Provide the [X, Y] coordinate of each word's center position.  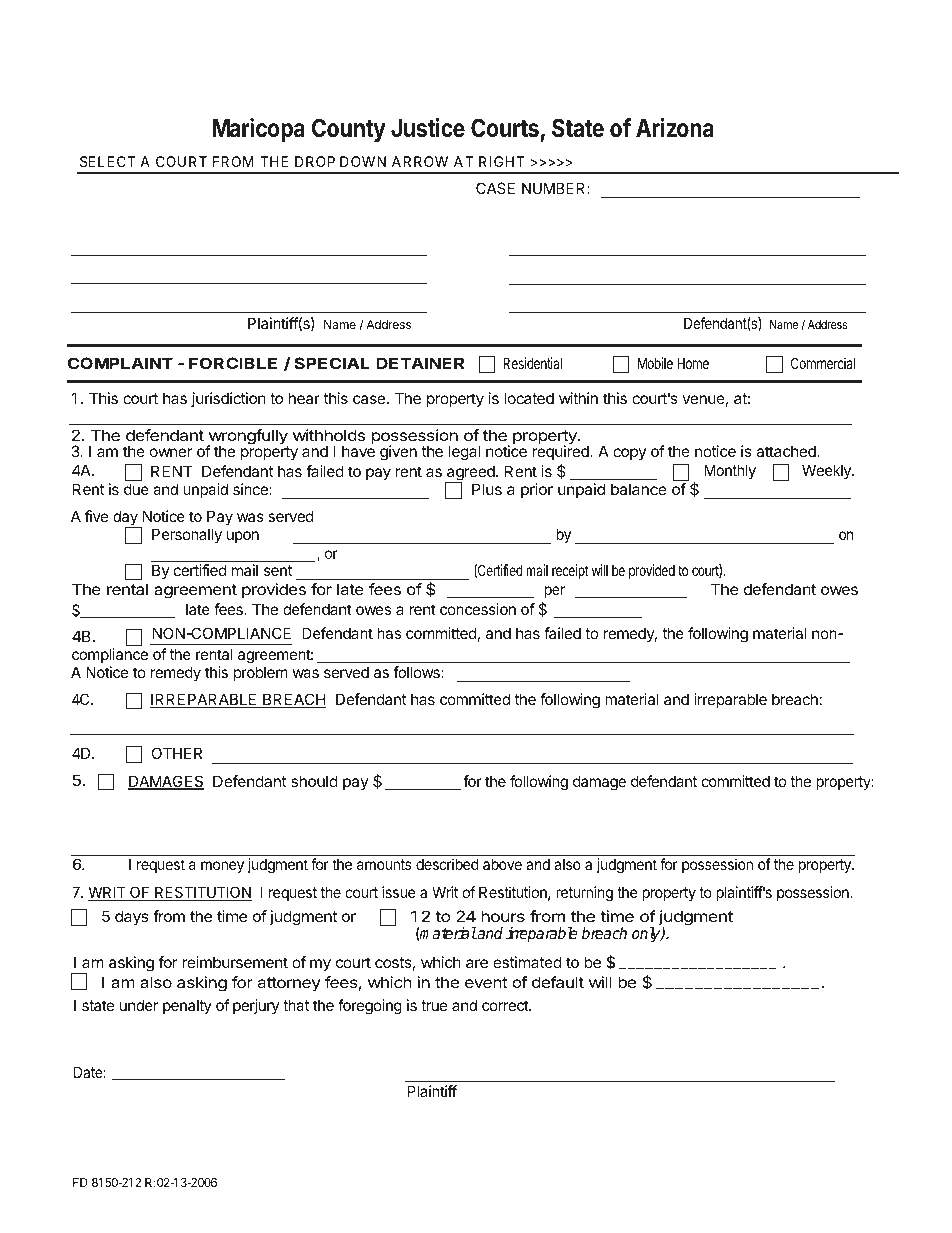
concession [478, 609]
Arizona [675, 128]
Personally [187, 535]
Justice [428, 128]
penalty [187, 1006]
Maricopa [258, 130]
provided [652, 571]
